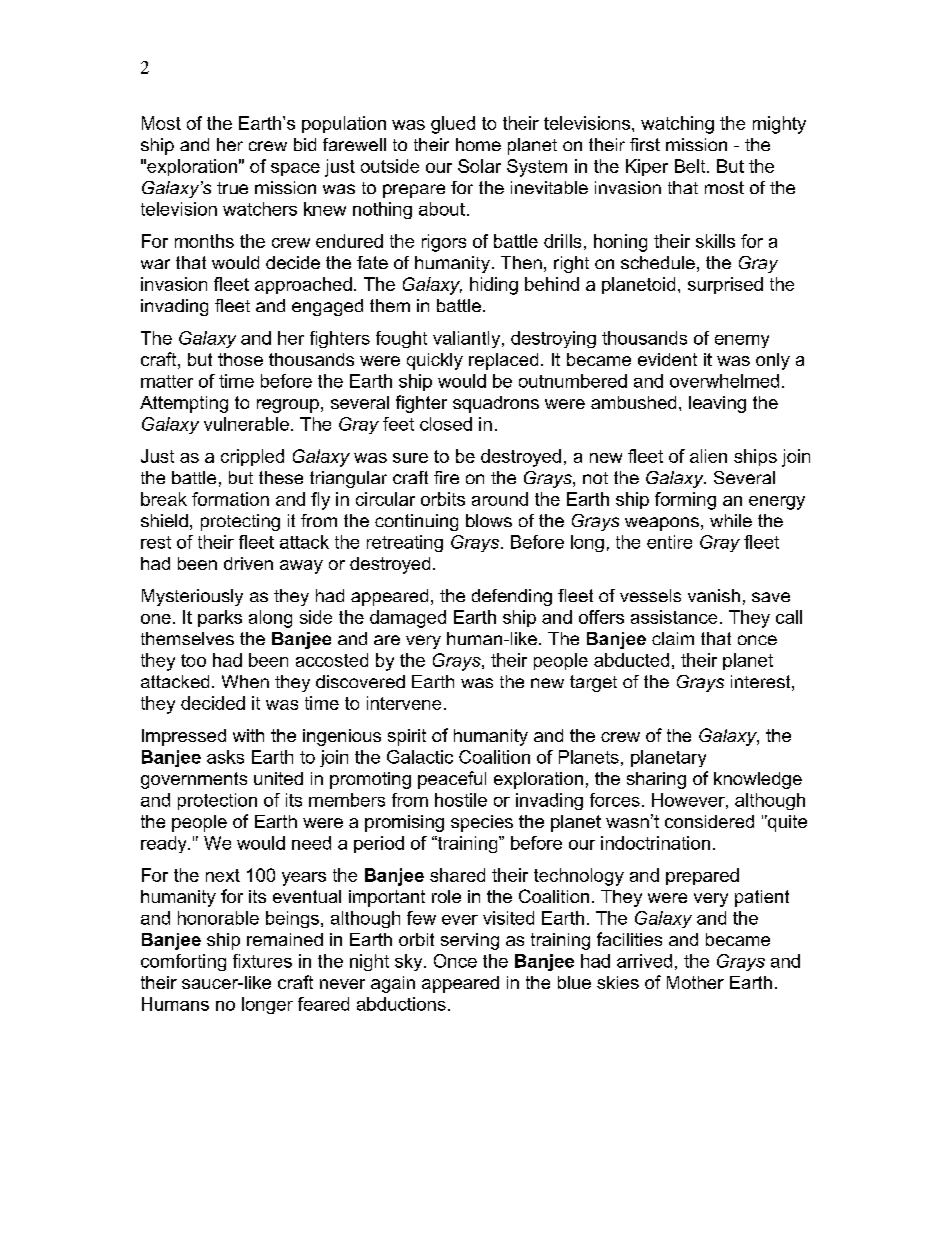 This screenshot has height=1233, width=952. Describe the element at coordinates (248, 563) in the screenshot. I see `driven` at that location.
